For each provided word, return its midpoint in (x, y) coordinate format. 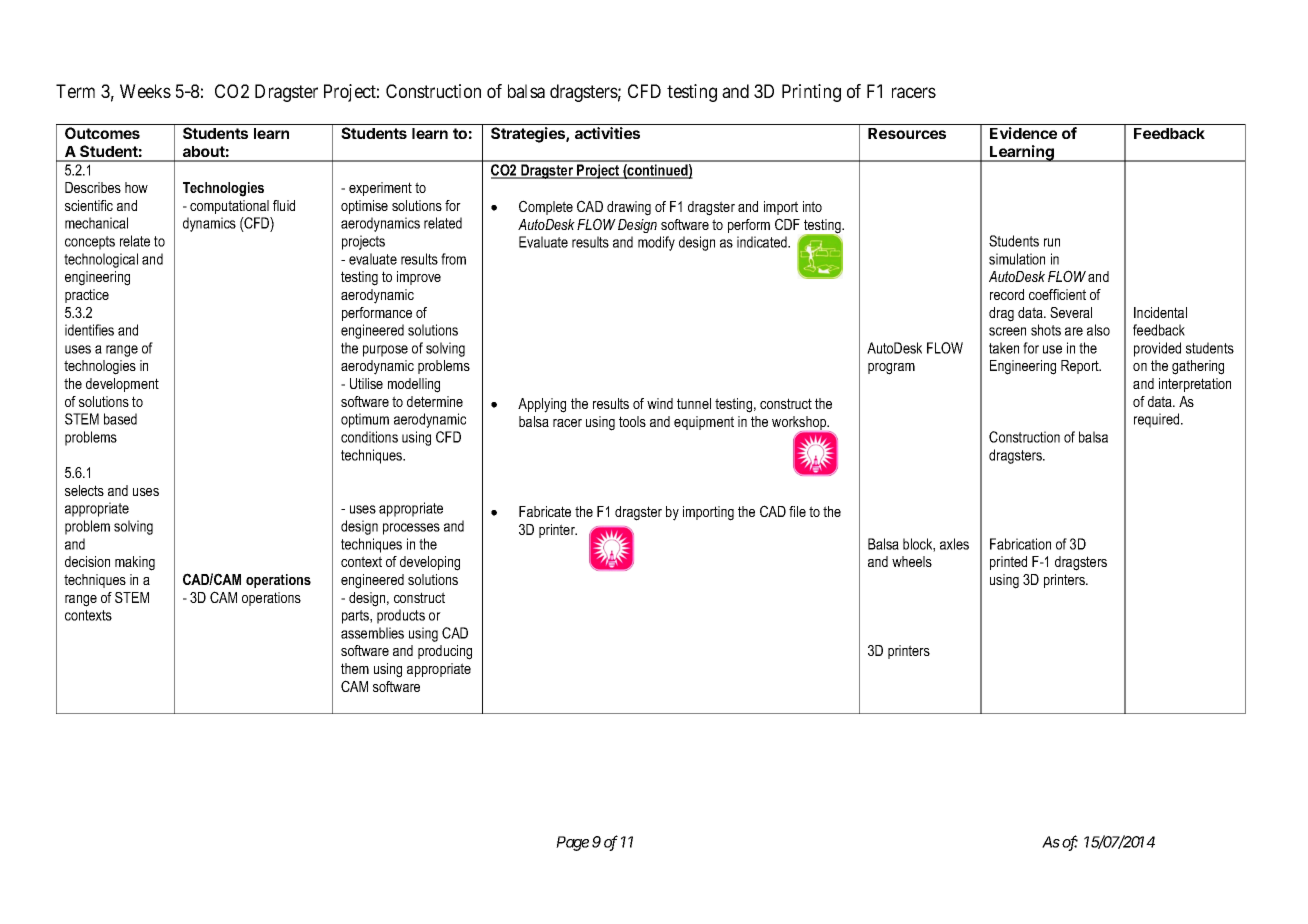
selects (84, 490)
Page (572, 843)
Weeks (145, 91)
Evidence (1023, 133)
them (355, 668)
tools (632, 421)
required (1158, 420)
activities (607, 133)
